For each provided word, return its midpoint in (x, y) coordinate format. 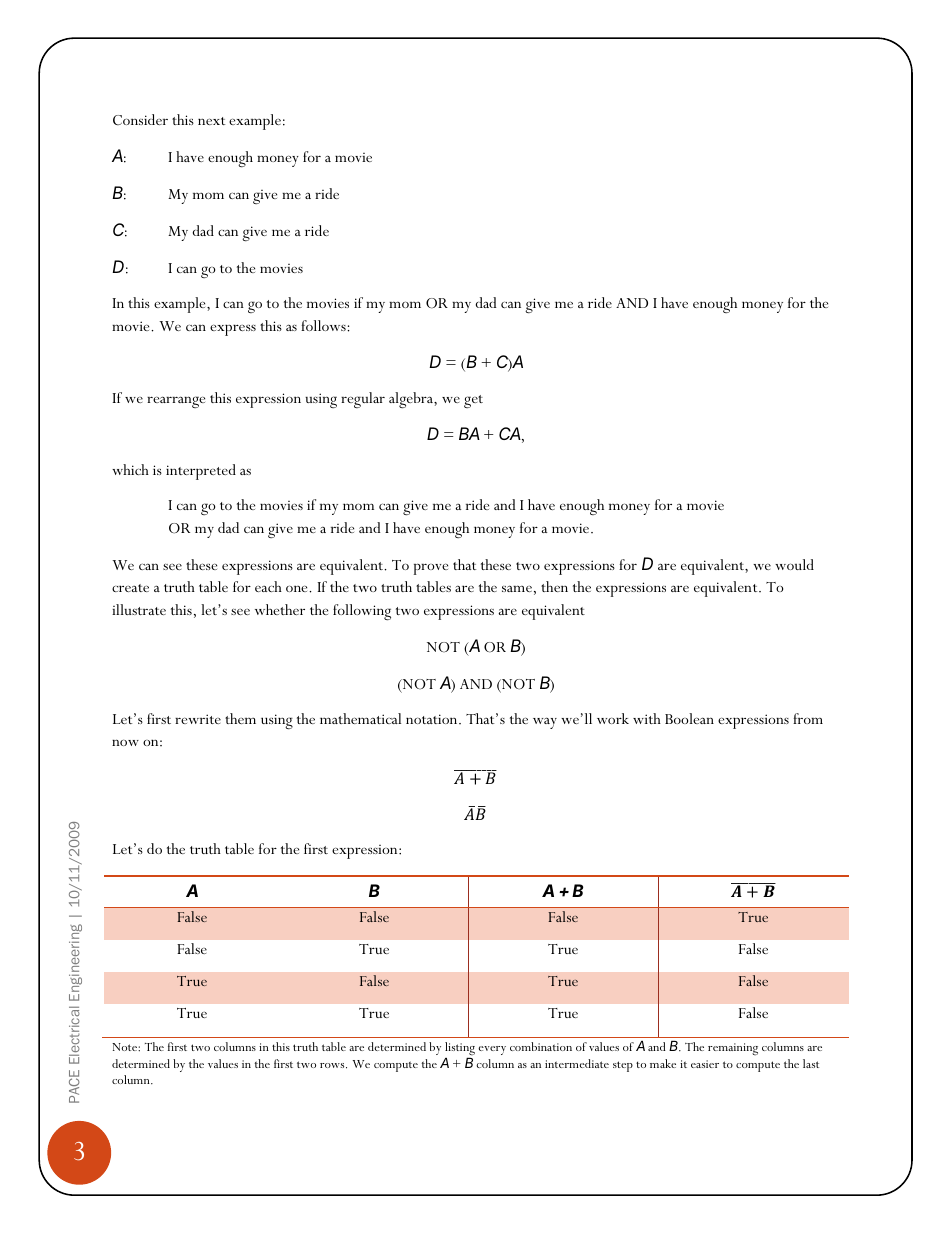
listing (460, 1050)
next (211, 121)
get (473, 401)
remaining (733, 1049)
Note (125, 1047)
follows (324, 325)
